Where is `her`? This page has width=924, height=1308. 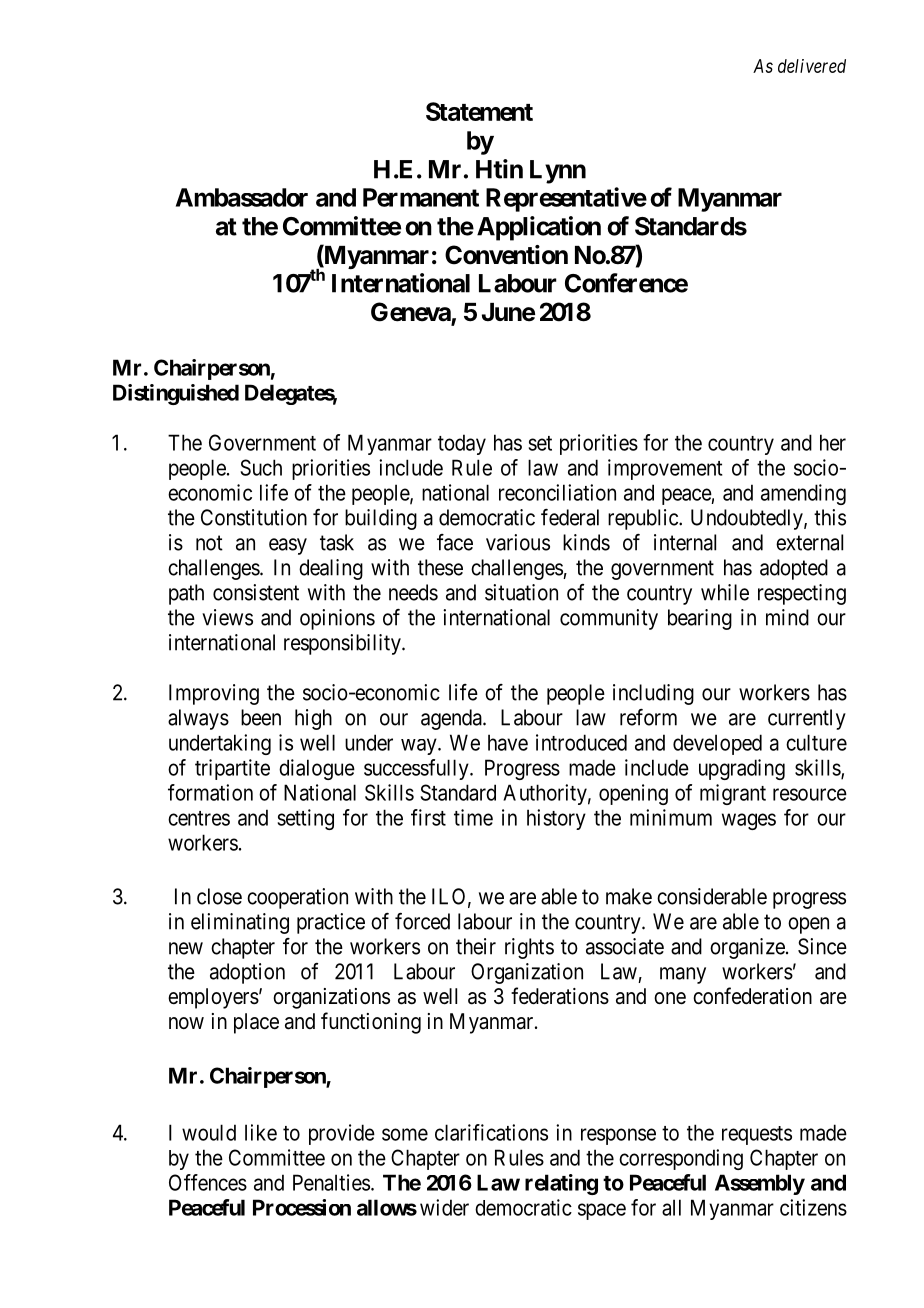 her is located at coordinates (833, 442).
